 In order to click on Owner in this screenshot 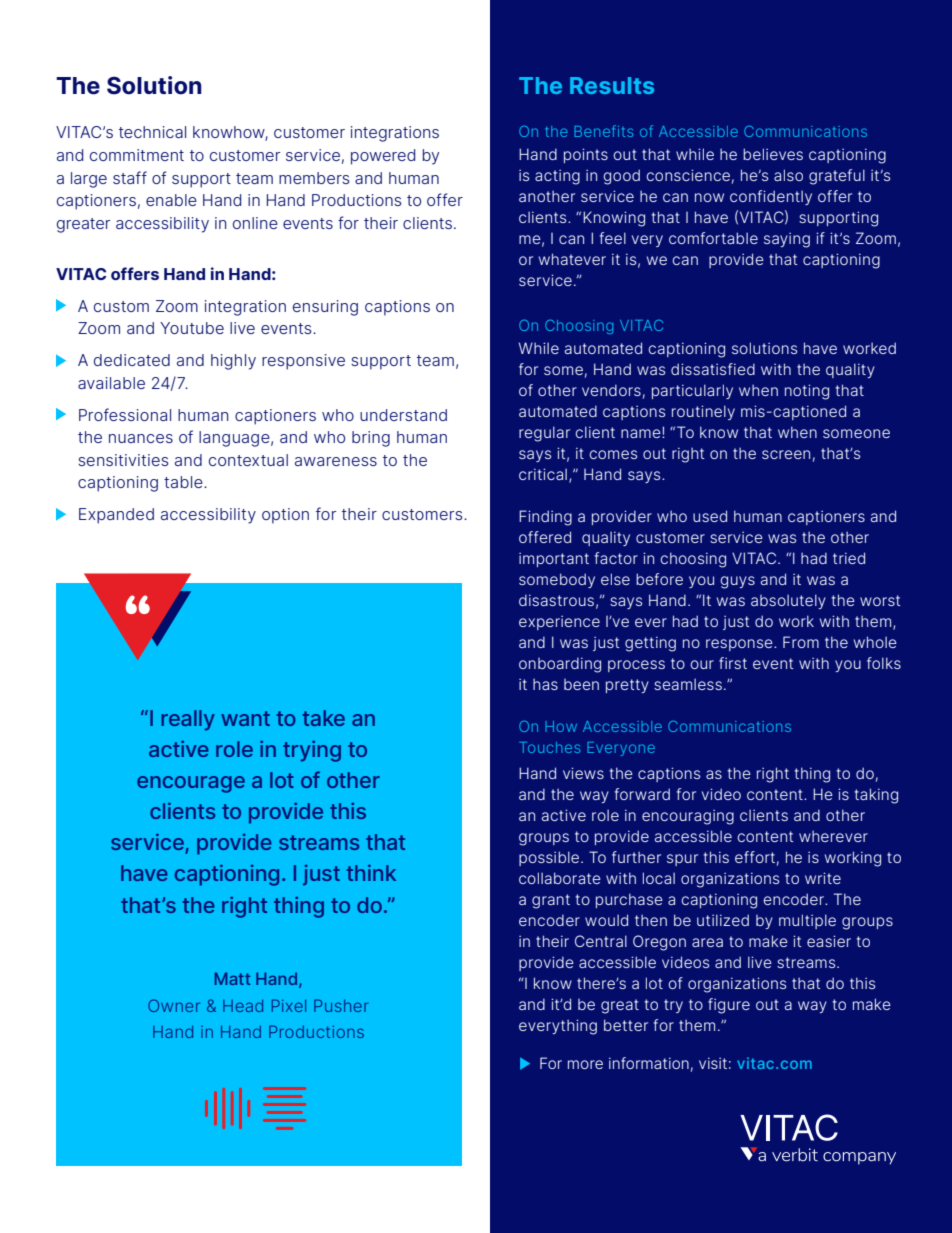, I will do `click(174, 1005)`.
